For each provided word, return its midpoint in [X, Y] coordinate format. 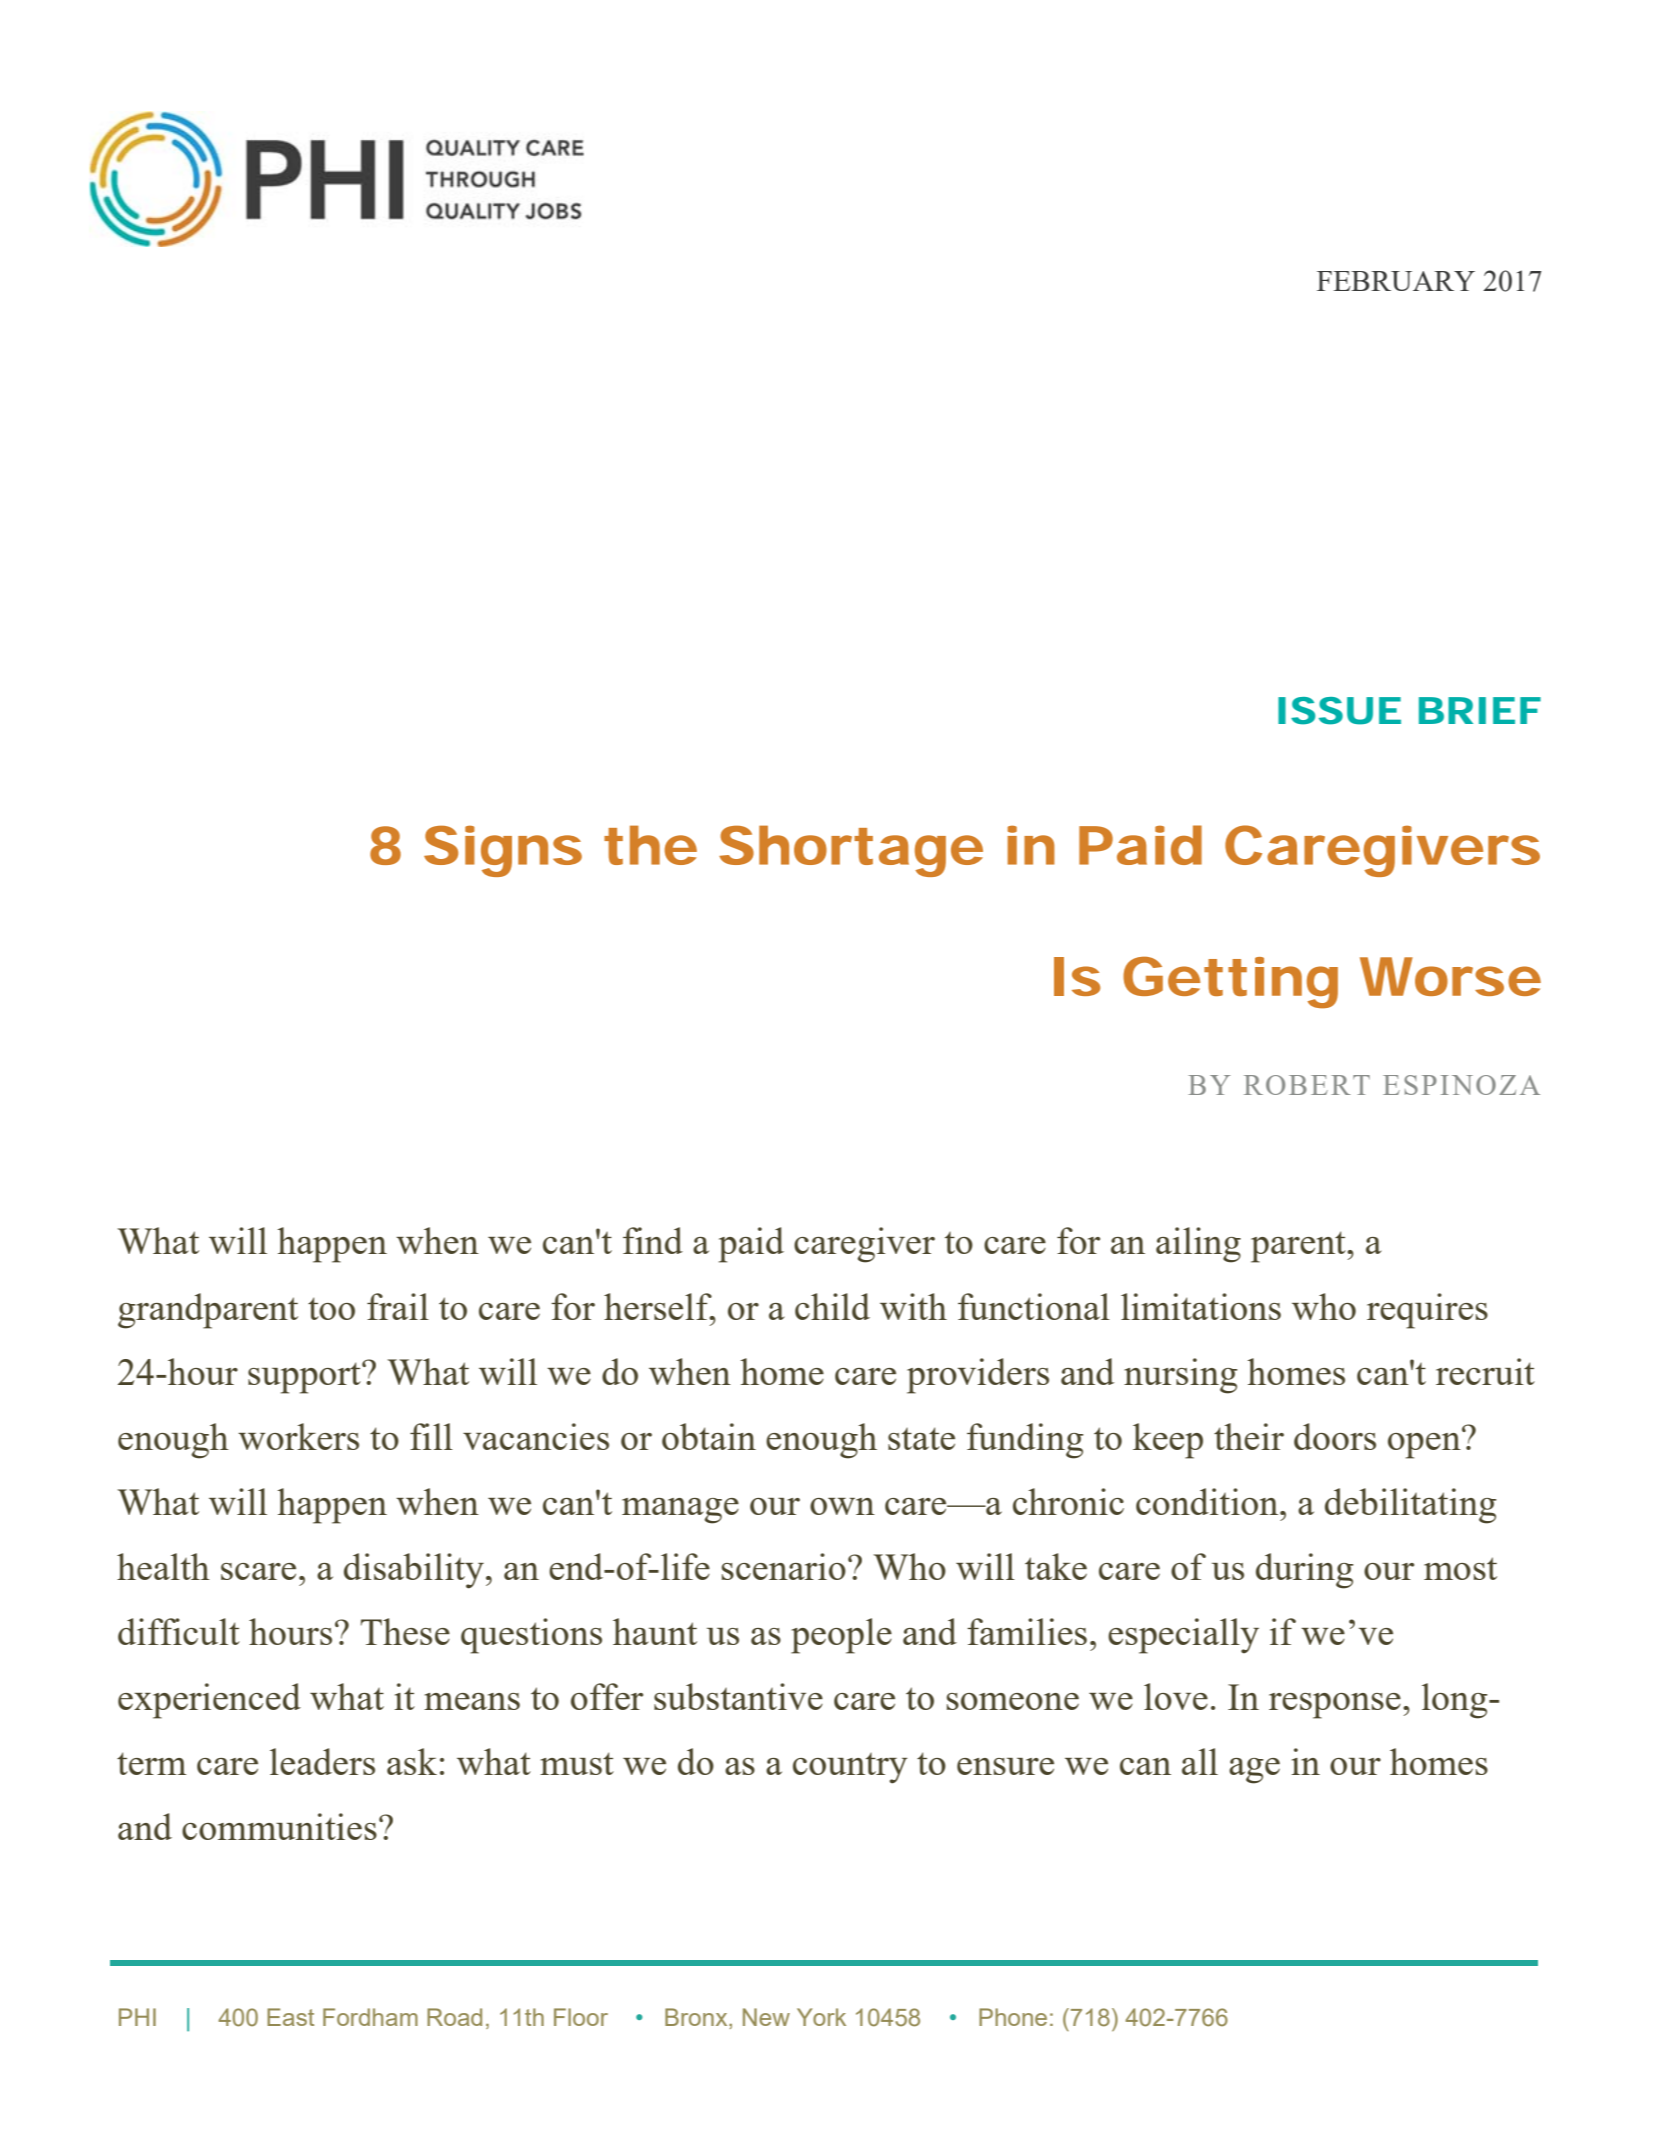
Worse [1450, 976]
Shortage [851, 851]
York [821, 2017]
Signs [503, 851]
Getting [1230, 982]
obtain [709, 1436]
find [653, 1240]
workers [298, 1436]
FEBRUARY [1396, 281]
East [290, 2017]
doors [1335, 1436]
